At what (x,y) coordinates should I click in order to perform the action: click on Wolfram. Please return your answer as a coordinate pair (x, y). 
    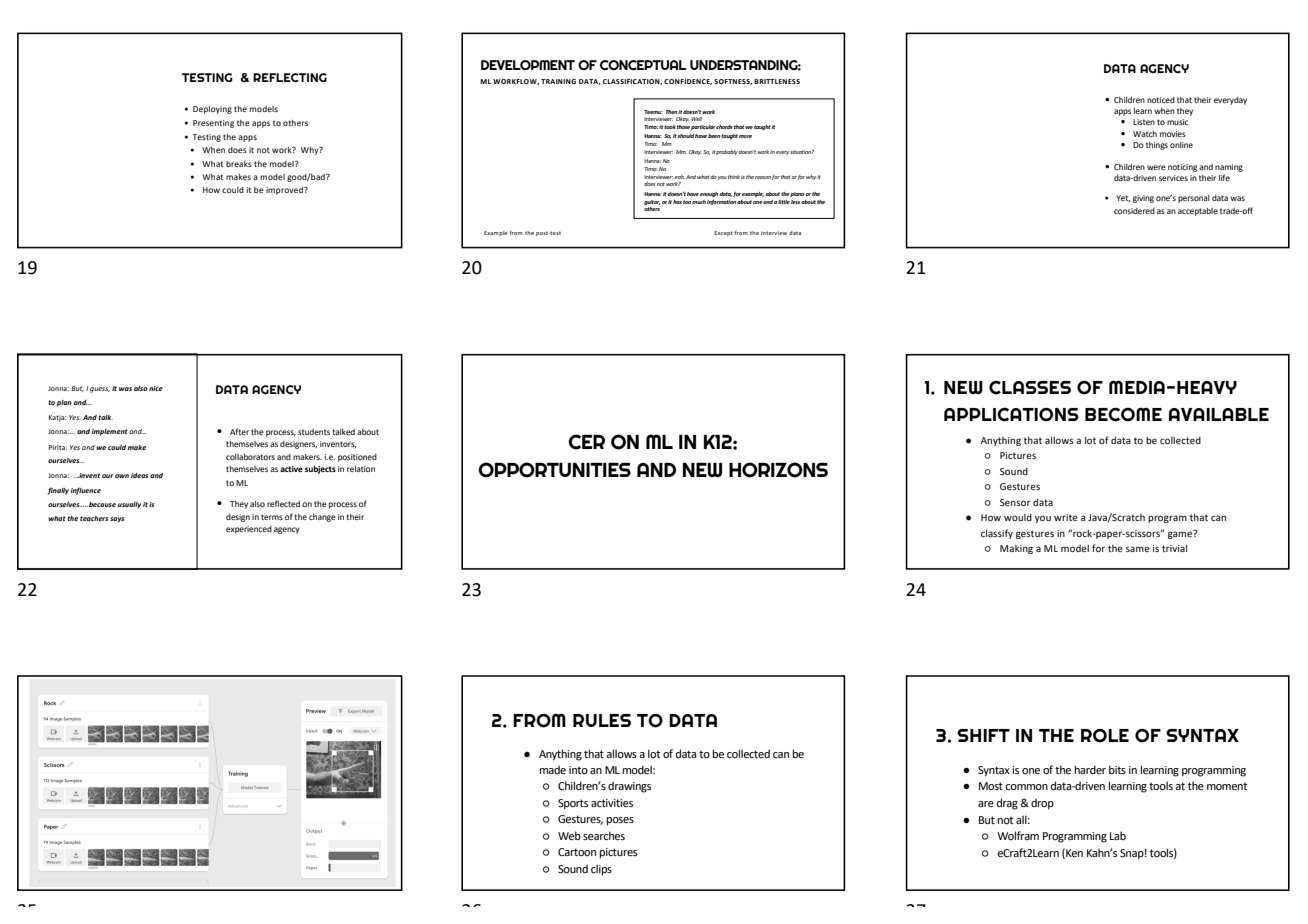
    Looking at the image, I should click on (1018, 835).
